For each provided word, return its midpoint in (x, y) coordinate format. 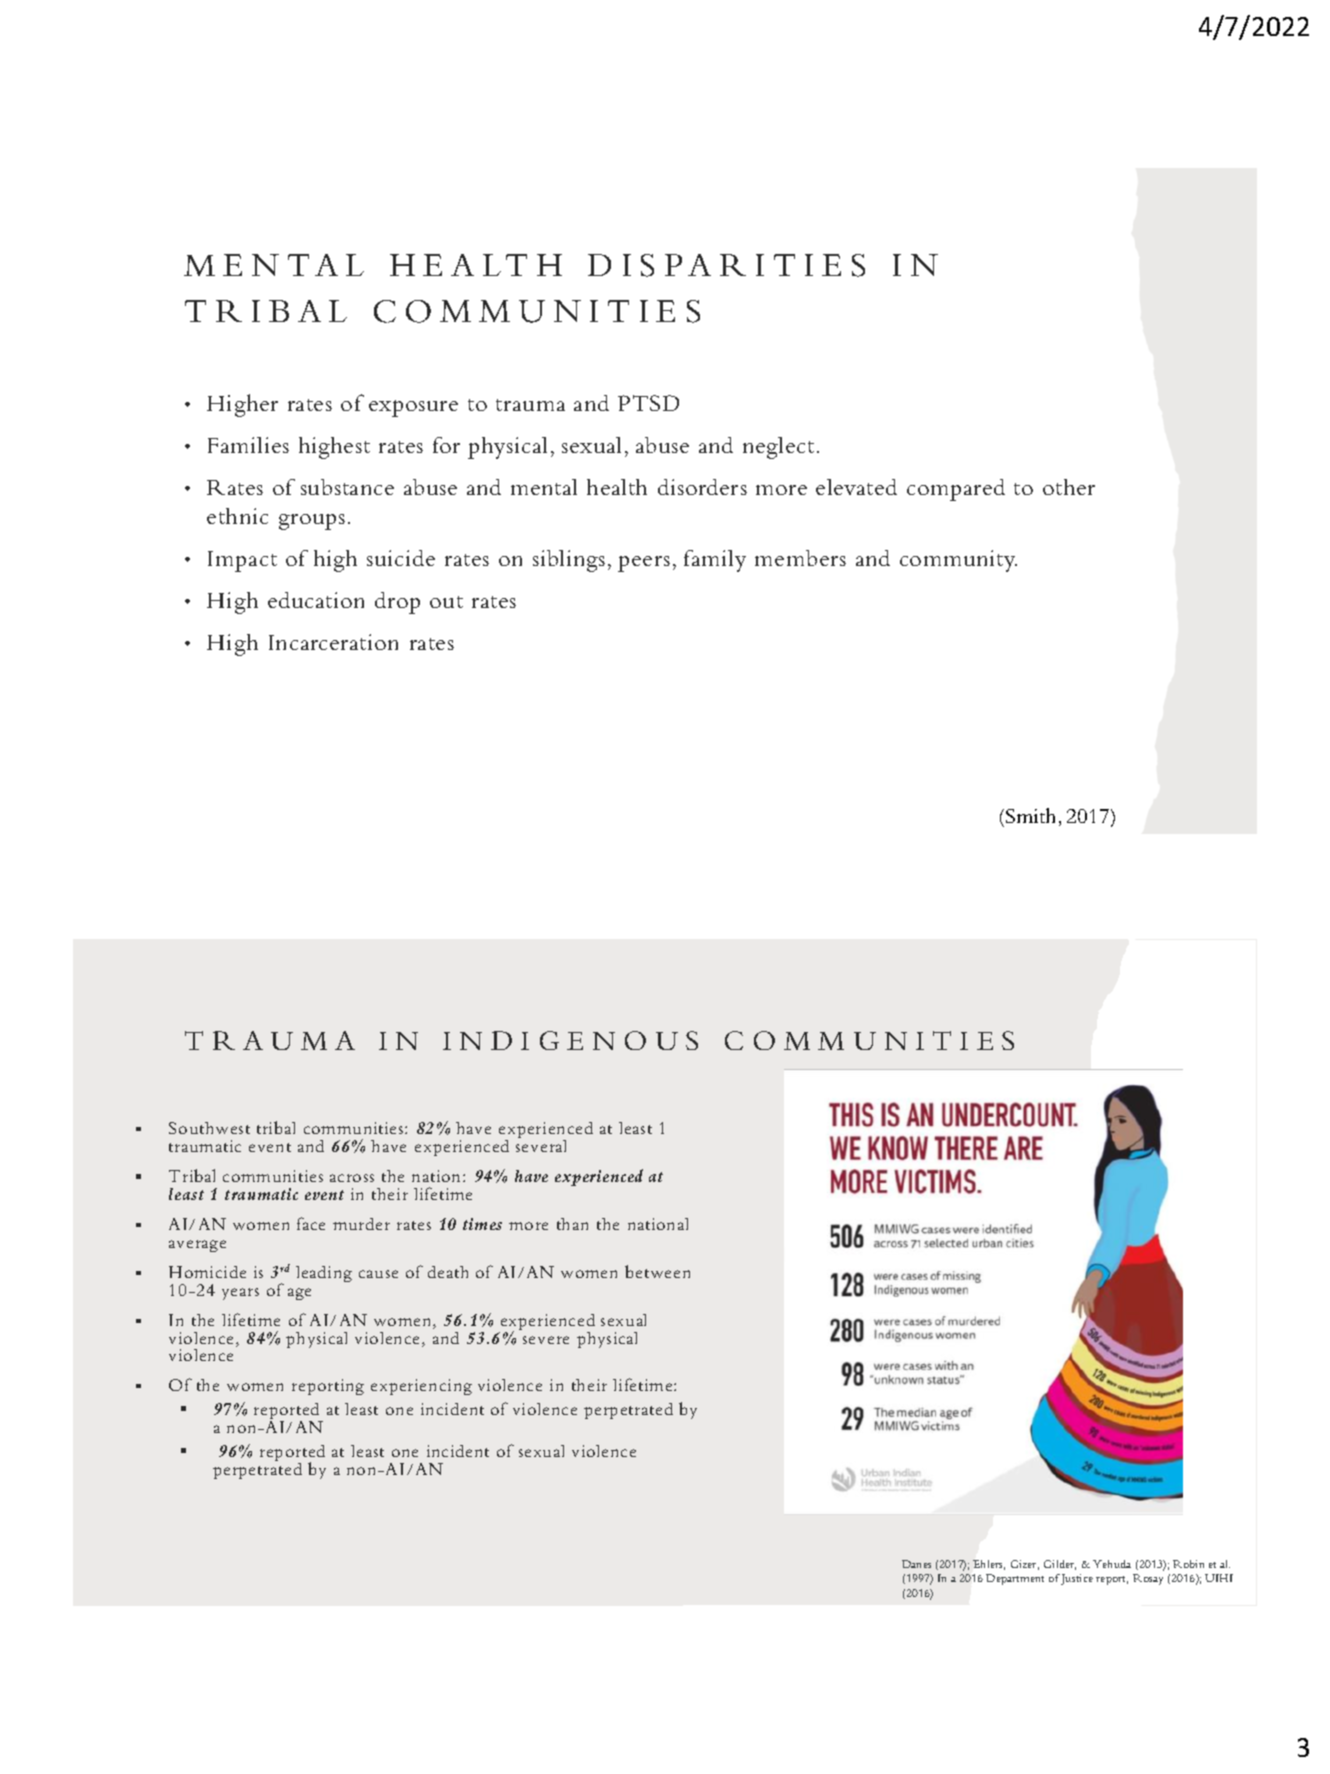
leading (324, 1274)
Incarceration (333, 642)
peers (644, 564)
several (541, 1146)
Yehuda (1112, 1564)
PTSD (648, 403)
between (657, 1271)
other (1069, 487)
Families (248, 445)
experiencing (421, 1387)
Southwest (209, 1128)
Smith (1030, 815)
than (572, 1224)
